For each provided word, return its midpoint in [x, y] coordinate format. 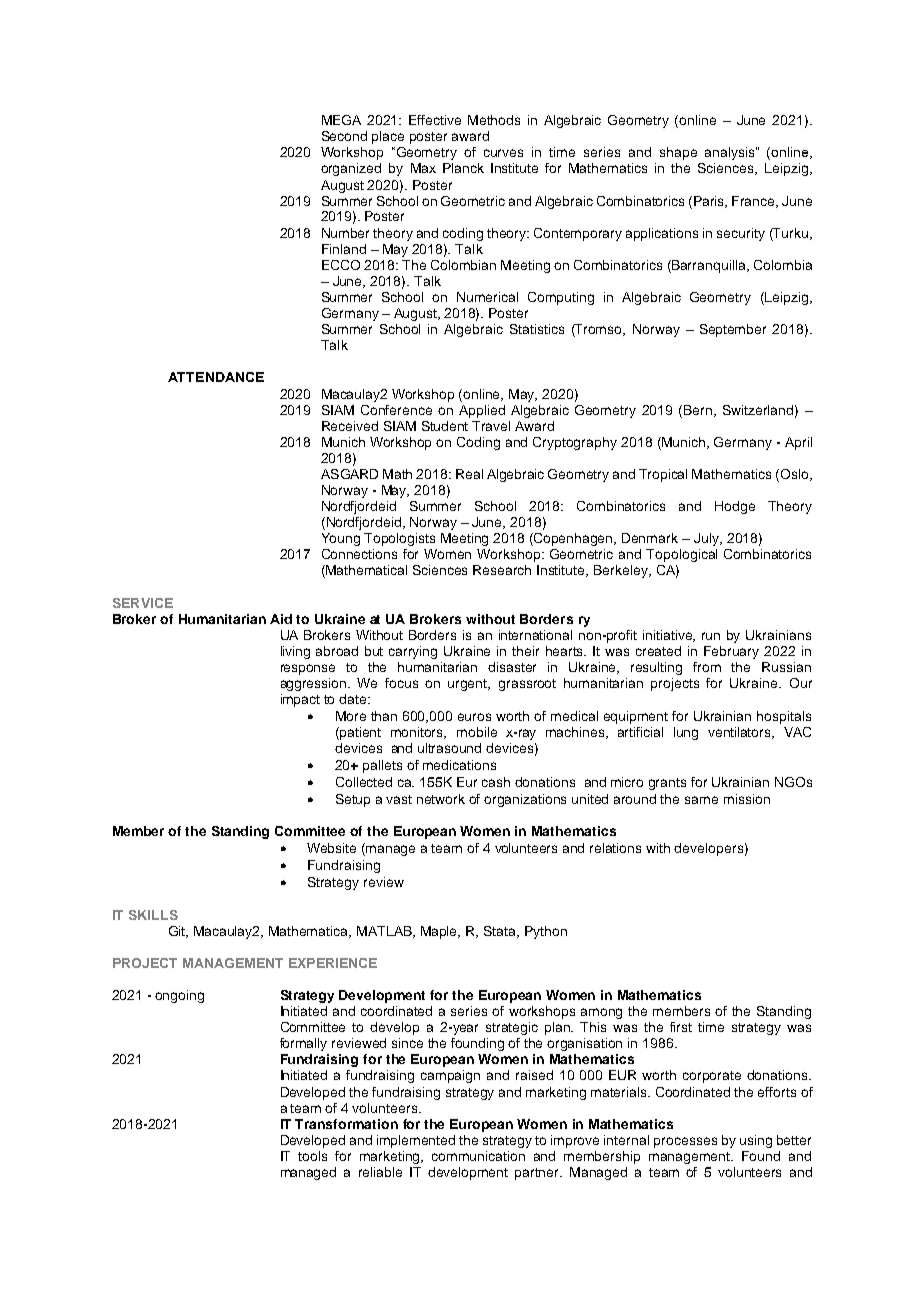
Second [344, 136]
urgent [469, 685]
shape [678, 153]
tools [312, 1156]
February [731, 652]
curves [503, 153]
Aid [281, 619]
